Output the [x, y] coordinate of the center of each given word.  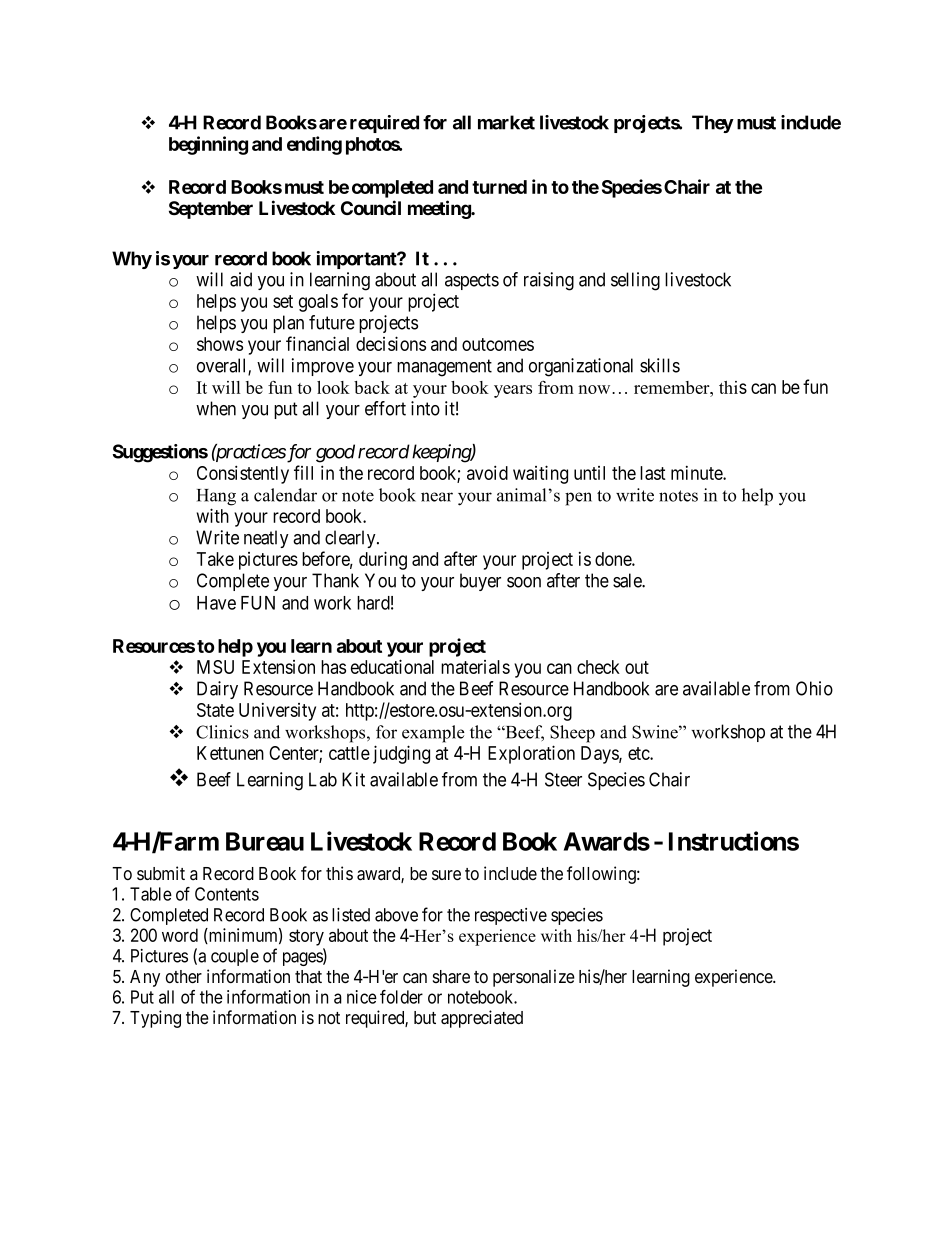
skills [660, 365]
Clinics [222, 732]
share [451, 977]
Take [215, 559]
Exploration [531, 754]
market [506, 122]
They [713, 124]
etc [639, 753]
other [184, 976]
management [444, 368]
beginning [208, 145]
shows [220, 344]
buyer [480, 582]
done [614, 559]
